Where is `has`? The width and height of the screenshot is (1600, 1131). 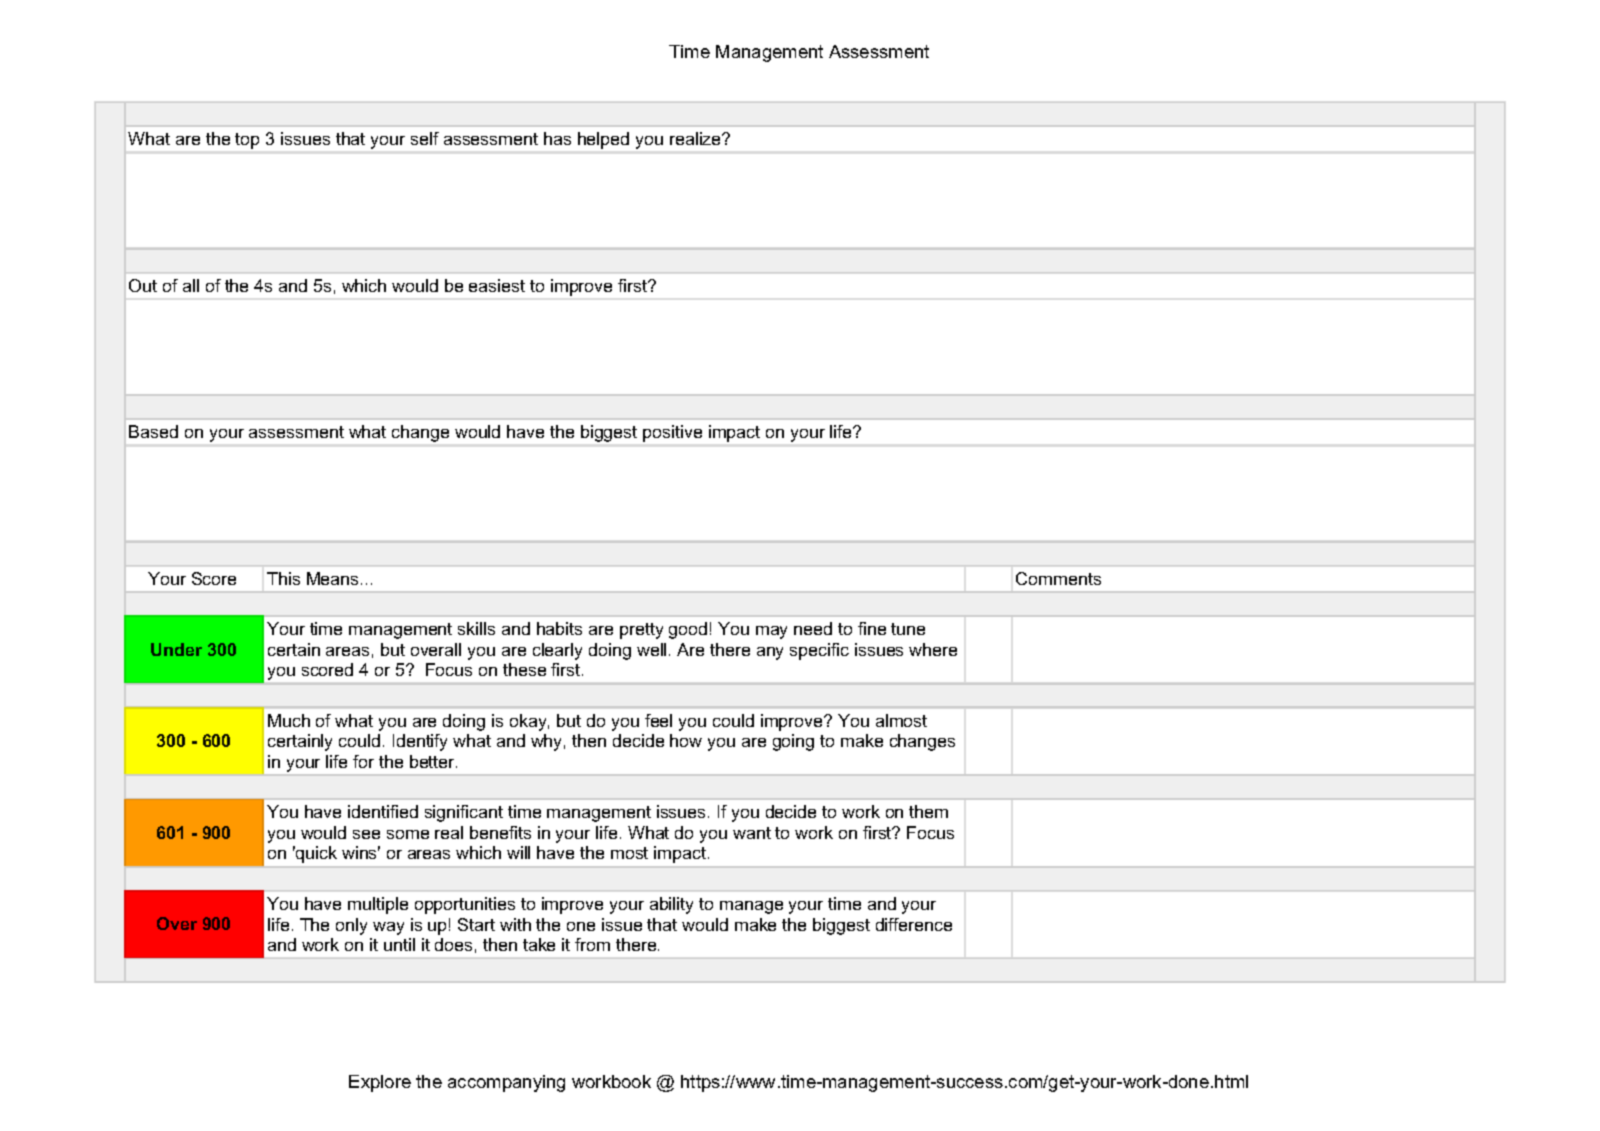
has is located at coordinates (557, 138).
